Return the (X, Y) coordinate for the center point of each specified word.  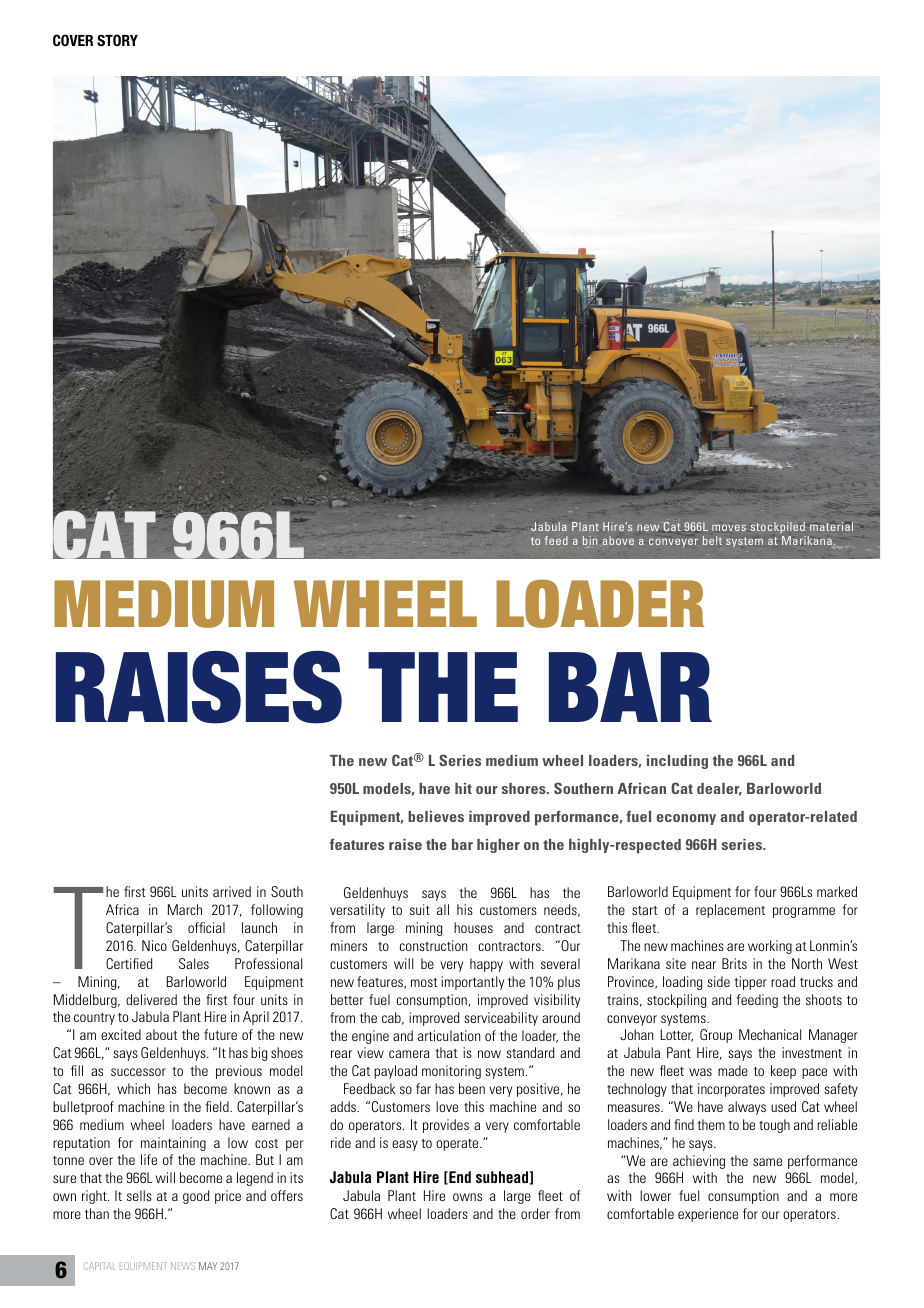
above (618, 540)
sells (139, 1195)
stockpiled (778, 529)
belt (712, 540)
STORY (117, 40)
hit (463, 788)
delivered (151, 999)
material (831, 526)
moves (729, 527)
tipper (750, 983)
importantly (472, 983)
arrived (232, 891)
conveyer (673, 543)
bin (590, 540)
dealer (719, 789)
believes (436, 816)
